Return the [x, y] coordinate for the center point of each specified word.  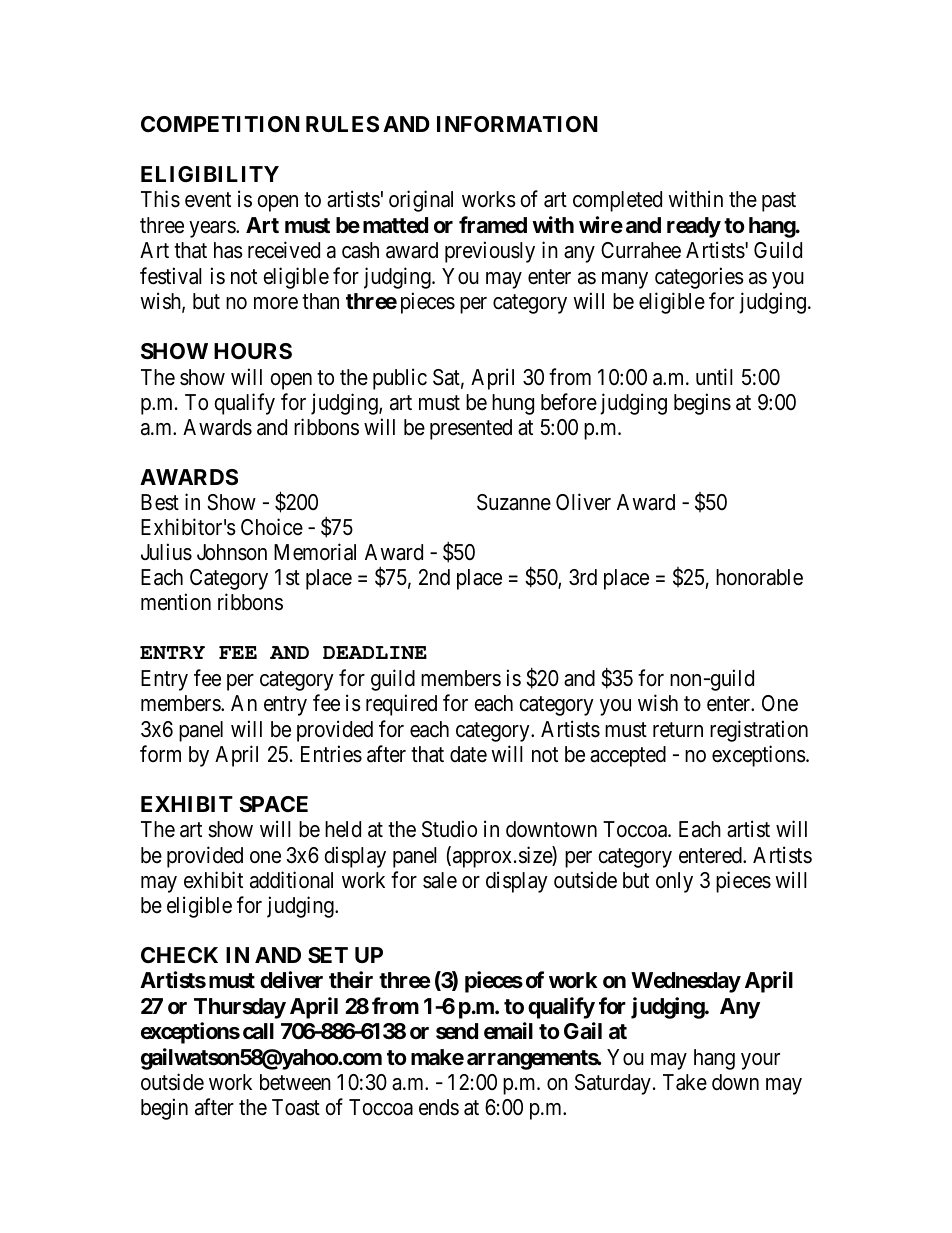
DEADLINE [375, 652]
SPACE [273, 804]
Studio [449, 829]
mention [176, 602]
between [295, 1082]
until [714, 376]
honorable [759, 577]
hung [513, 404]
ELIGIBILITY [210, 174]
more [276, 303]
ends [439, 1107]
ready [694, 227]
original [421, 201]
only [674, 882]
